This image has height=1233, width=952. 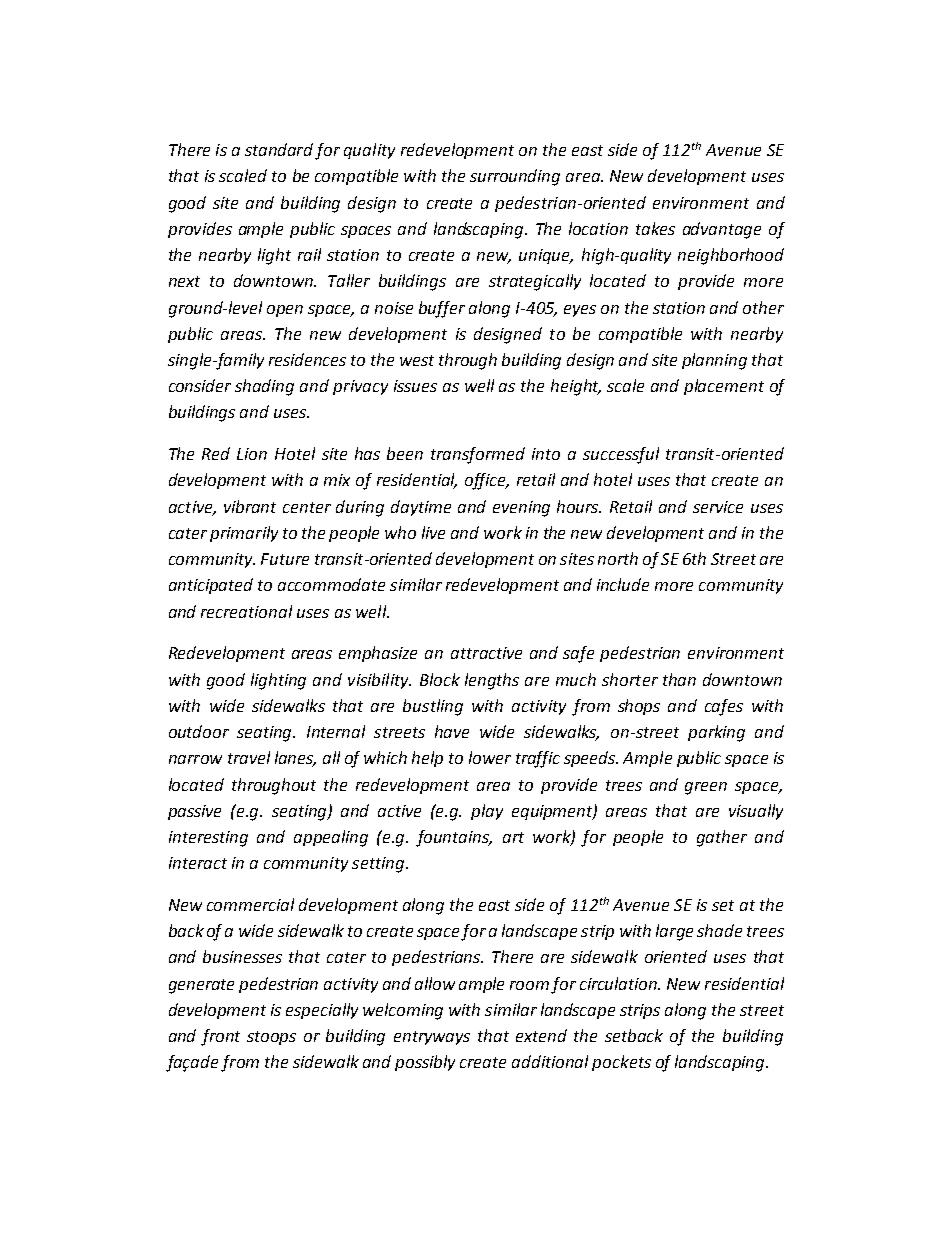 I want to click on advantage, so click(x=722, y=230).
